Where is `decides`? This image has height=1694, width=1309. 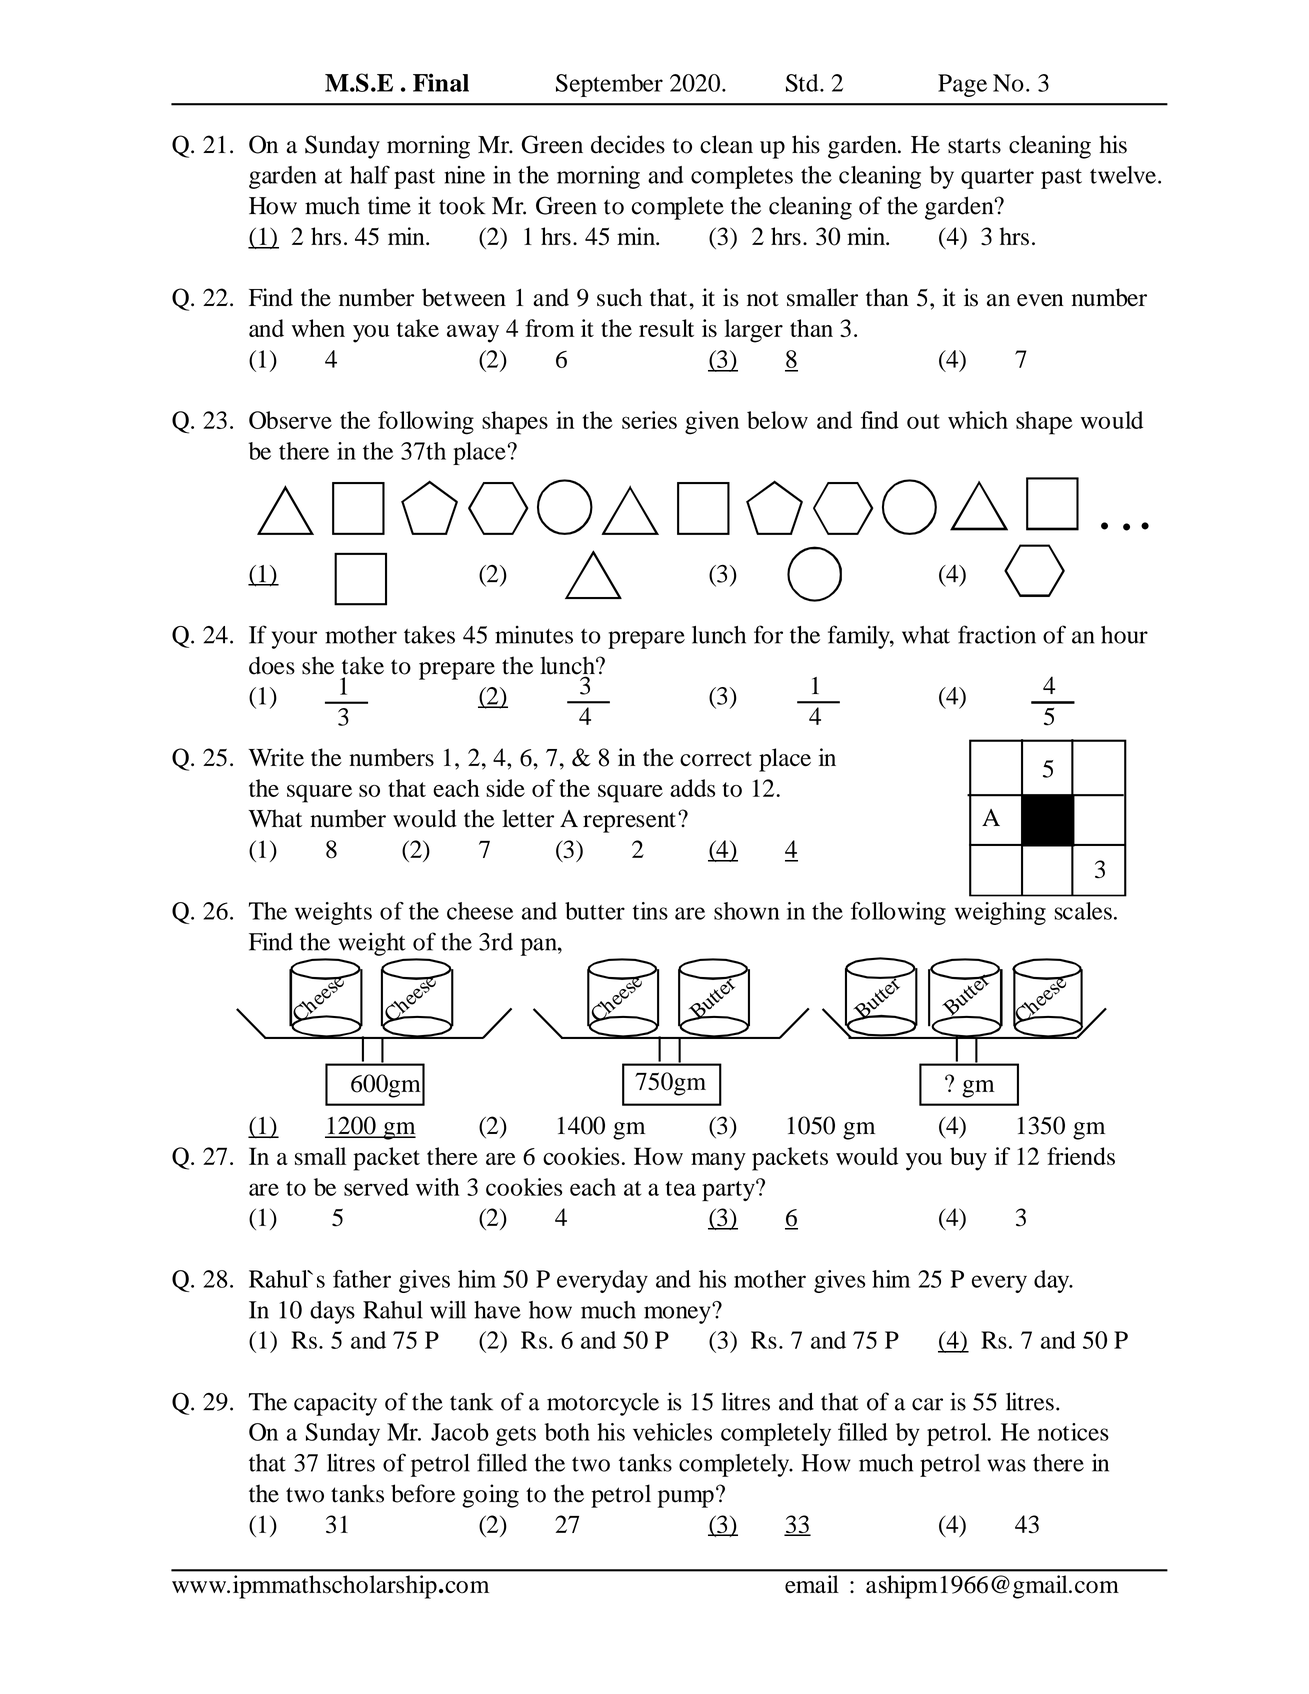
decides is located at coordinates (628, 144).
